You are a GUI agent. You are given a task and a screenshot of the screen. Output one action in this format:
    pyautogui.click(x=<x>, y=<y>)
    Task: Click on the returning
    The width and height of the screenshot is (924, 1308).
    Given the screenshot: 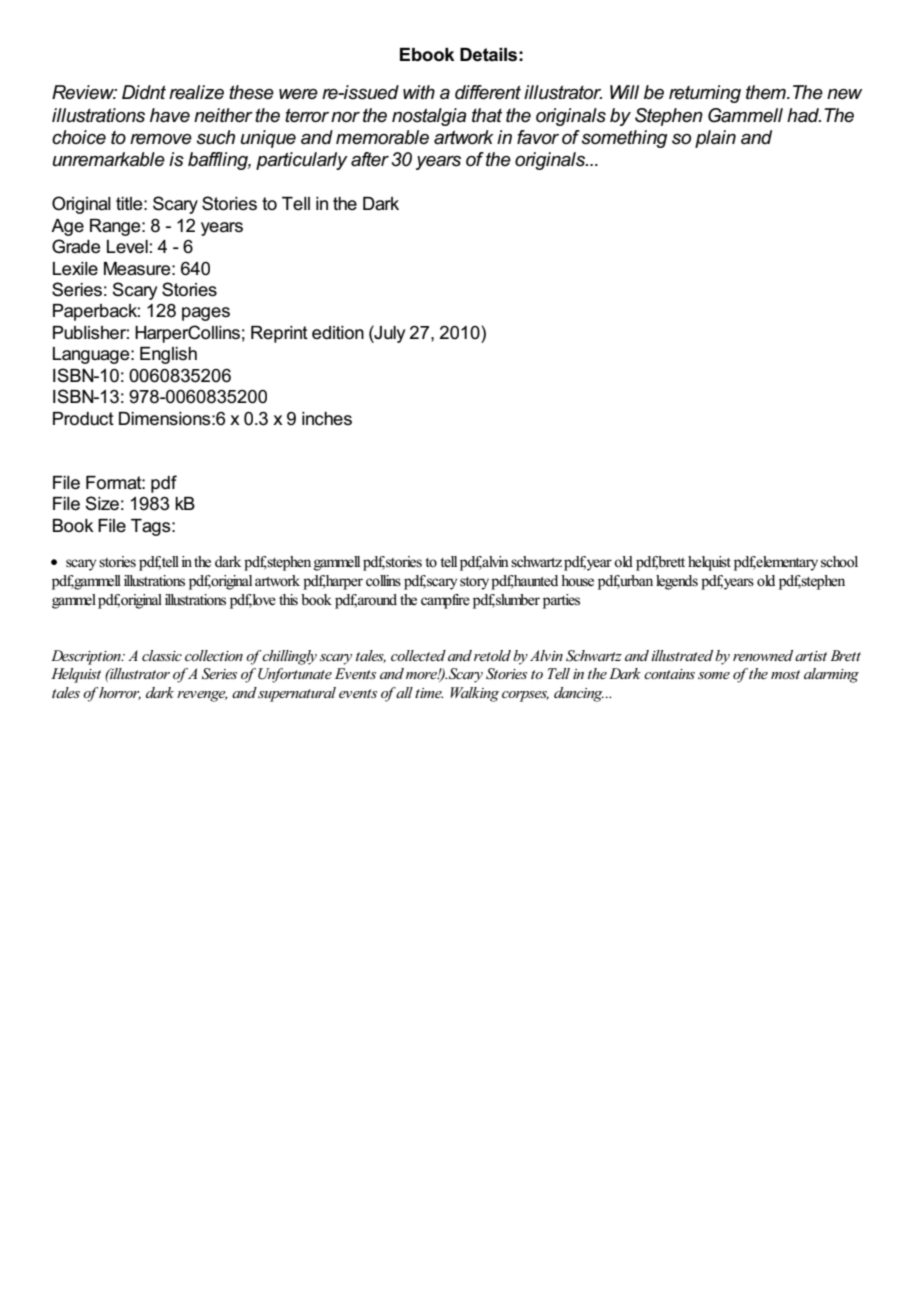 What is the action you would take?
    pyautogui.click(x=705, y=94)
